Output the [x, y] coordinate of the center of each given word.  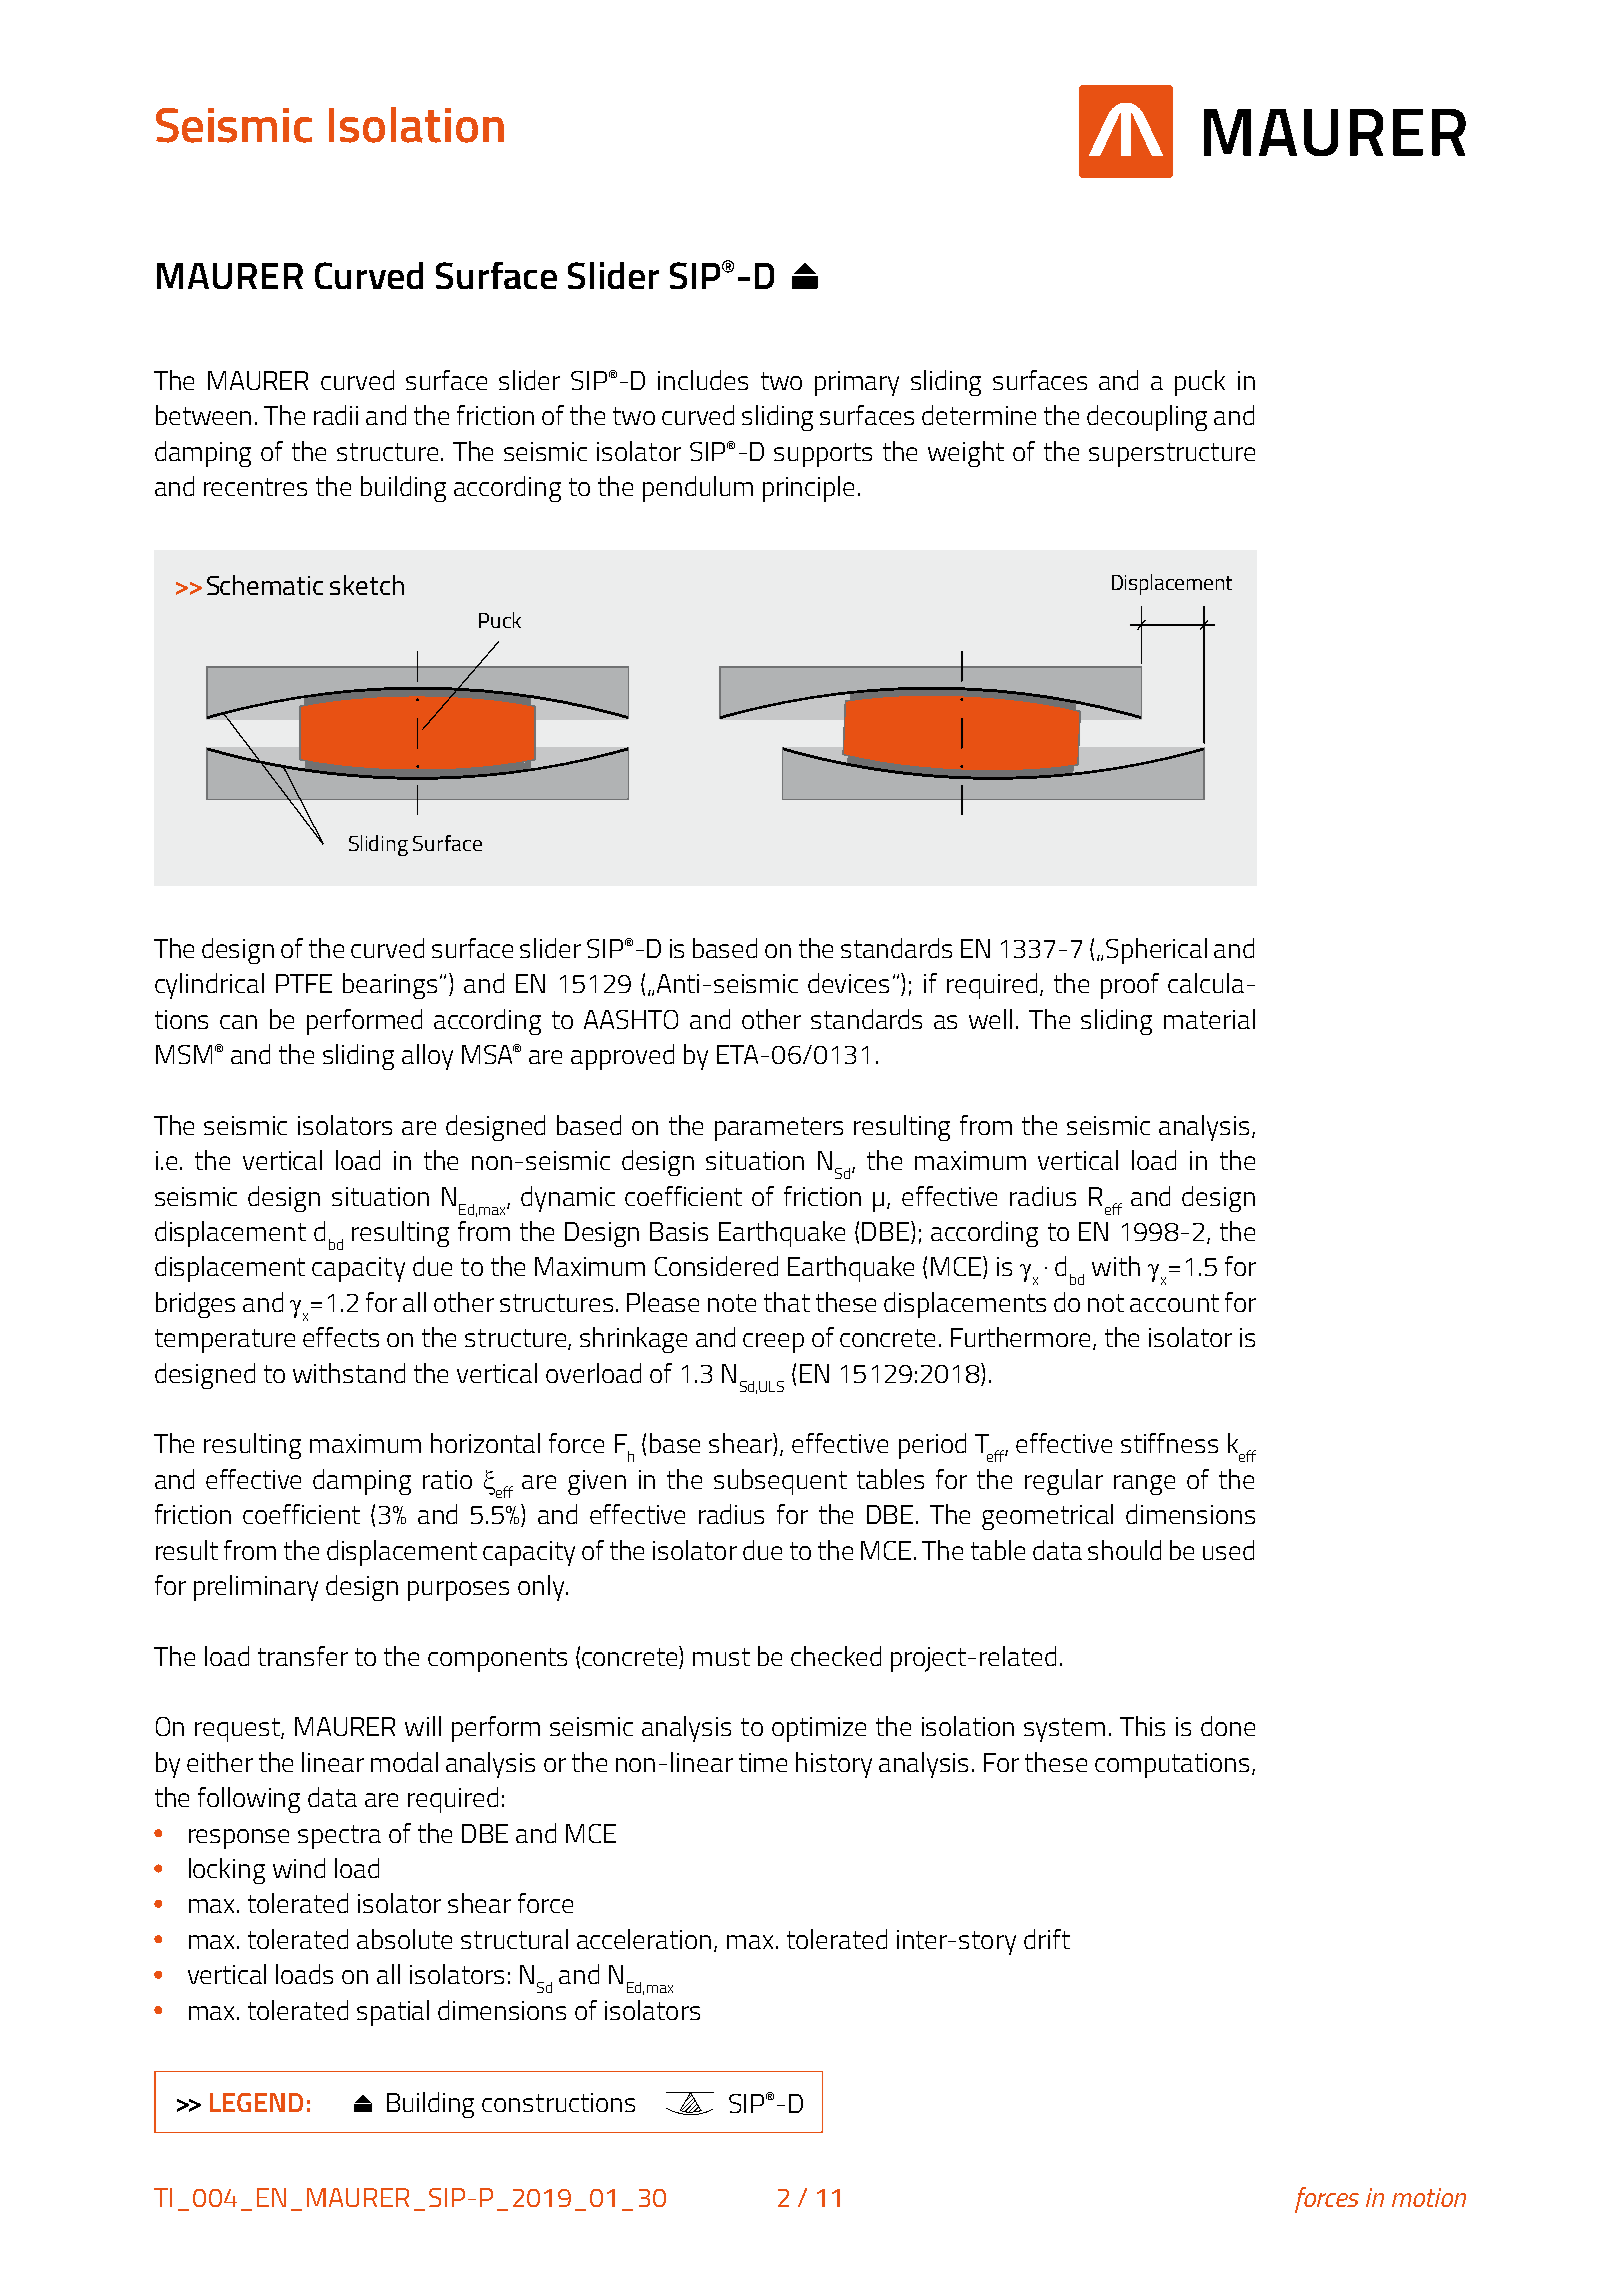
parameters [779, 1129]
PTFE [304, 983]
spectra [339, 1837]
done [1228, 1726]
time [763, 1762]
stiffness [1169, 1443]
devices [848, 983]
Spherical [1156, 951]
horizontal [485, 1443]
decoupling [1147, 418]
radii [336, 415]
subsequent [780, 1482]
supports [823, 455]
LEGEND [256, 2102]
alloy [427, 1057]
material [1209, 1019]
